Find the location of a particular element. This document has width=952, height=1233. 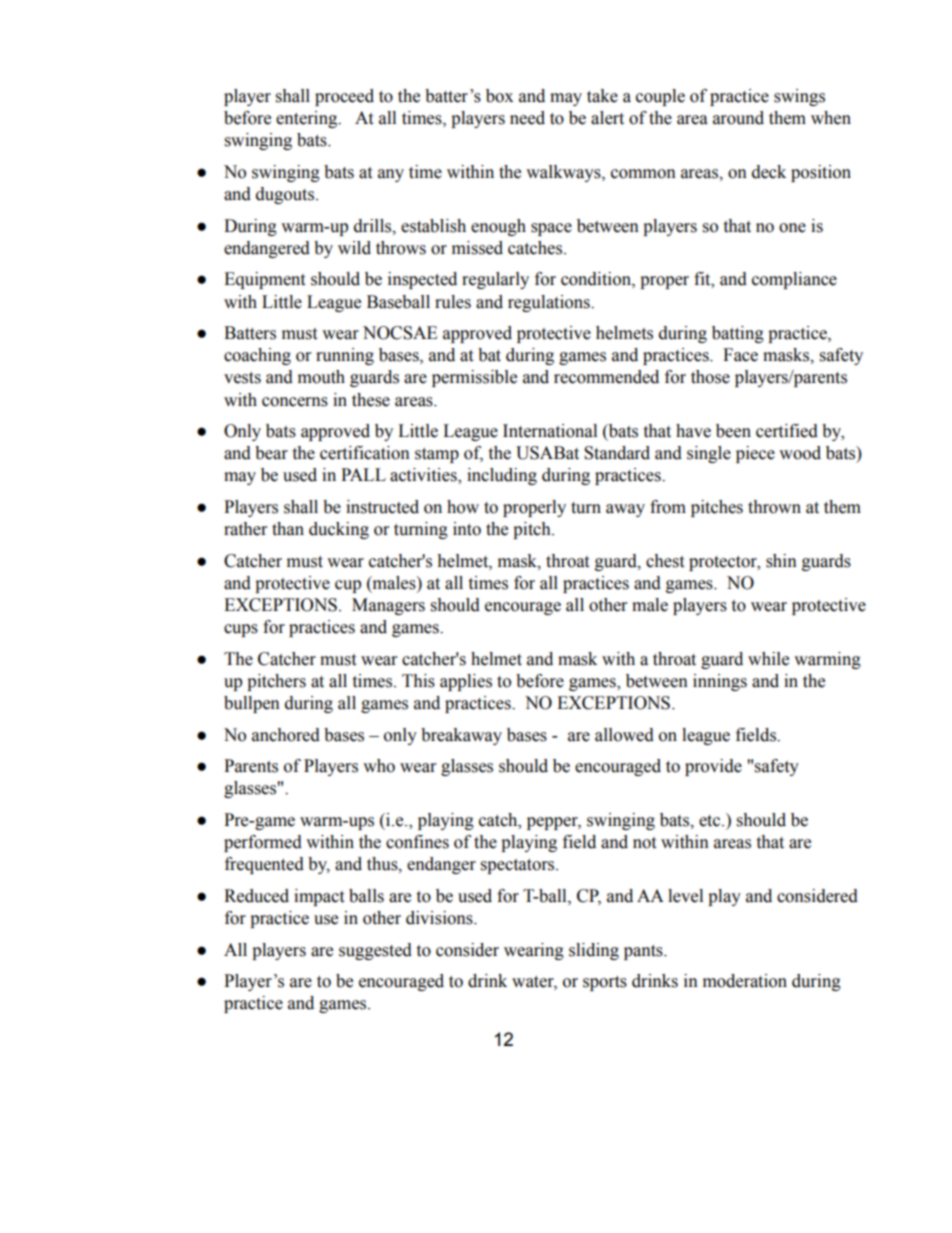

anchored is located at coordinates (286, 735).
